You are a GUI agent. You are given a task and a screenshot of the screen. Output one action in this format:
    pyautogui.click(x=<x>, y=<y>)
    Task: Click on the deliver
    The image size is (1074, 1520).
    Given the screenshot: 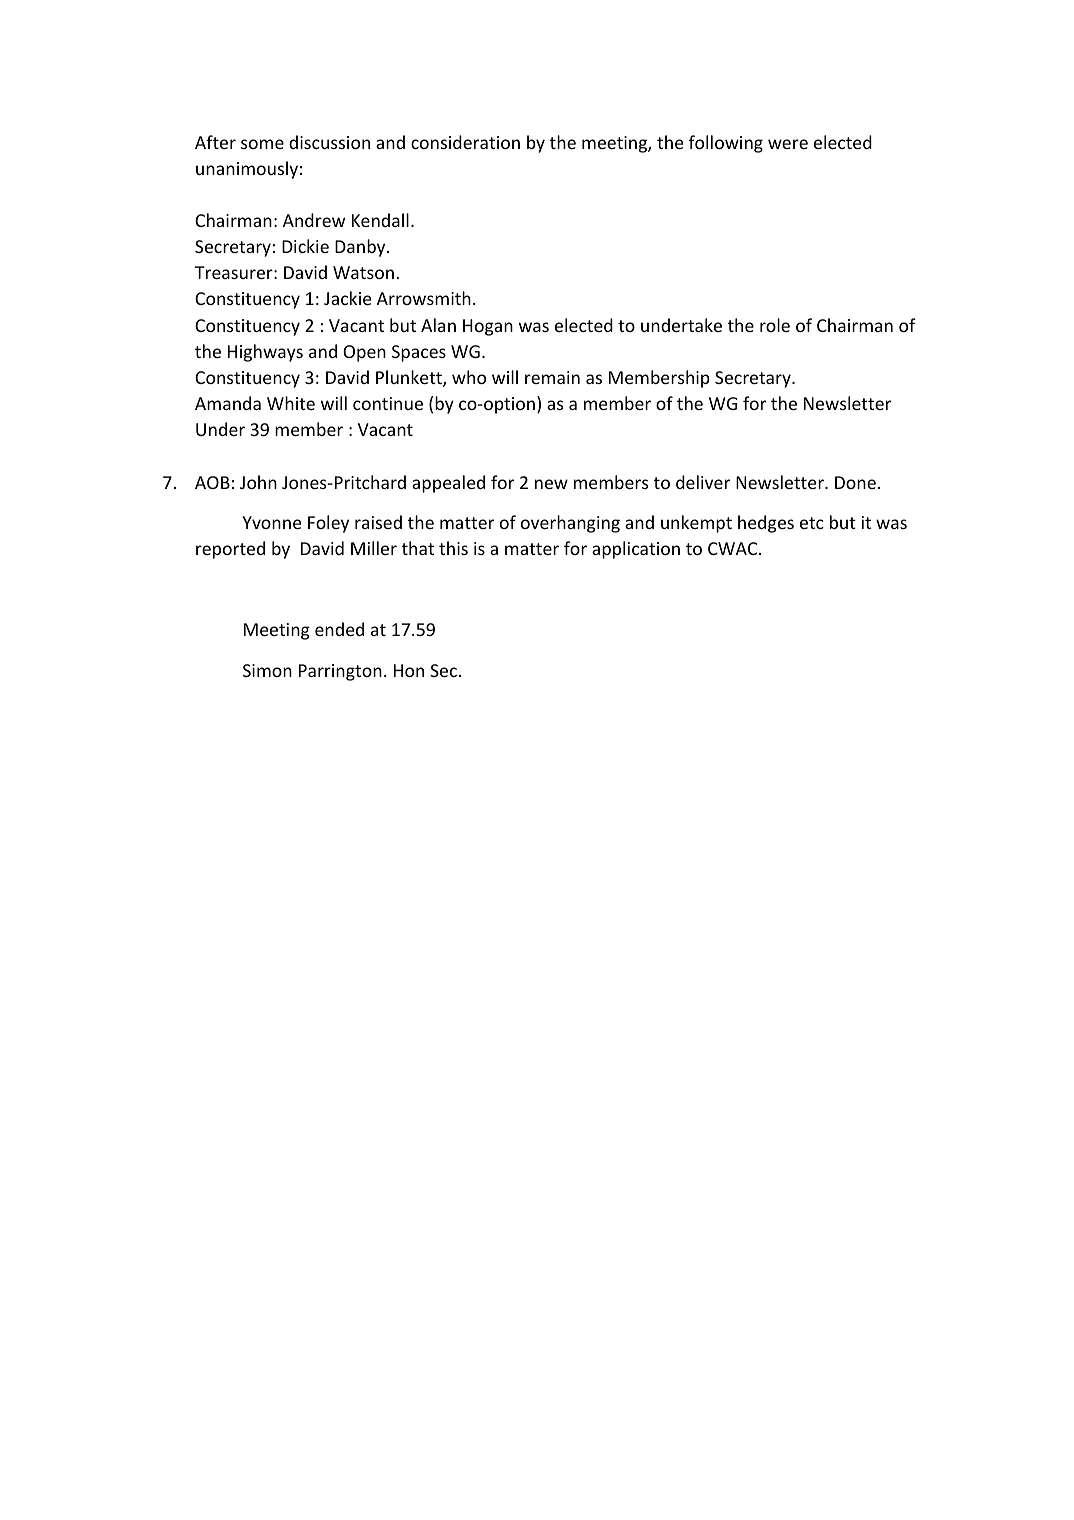 What is the action you would take?
    pyautogui.click(x=703, y=482)
